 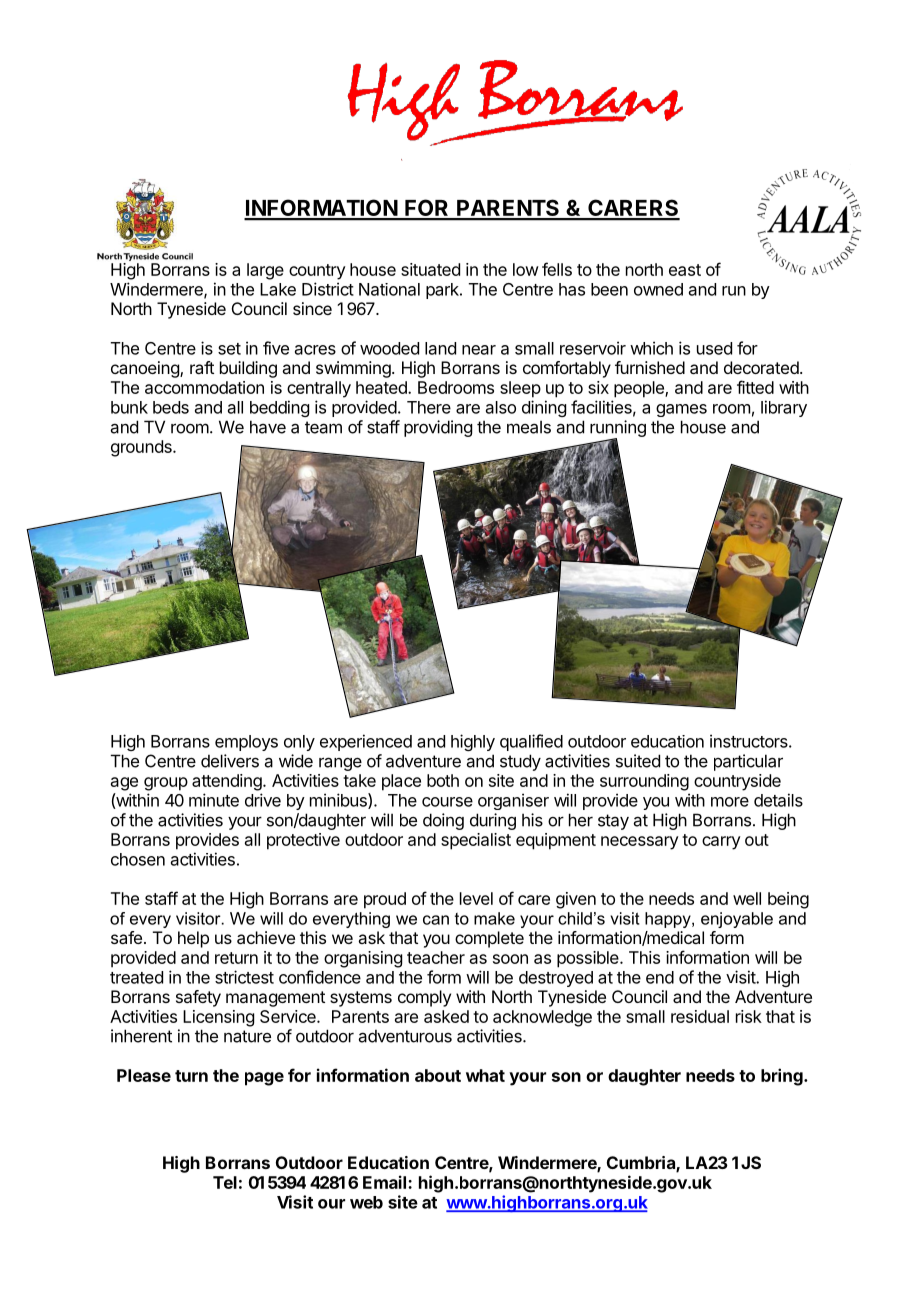 What do you see at coordinates (193, 939) in the document?
I see `help` at bounding box center [193, 939].
